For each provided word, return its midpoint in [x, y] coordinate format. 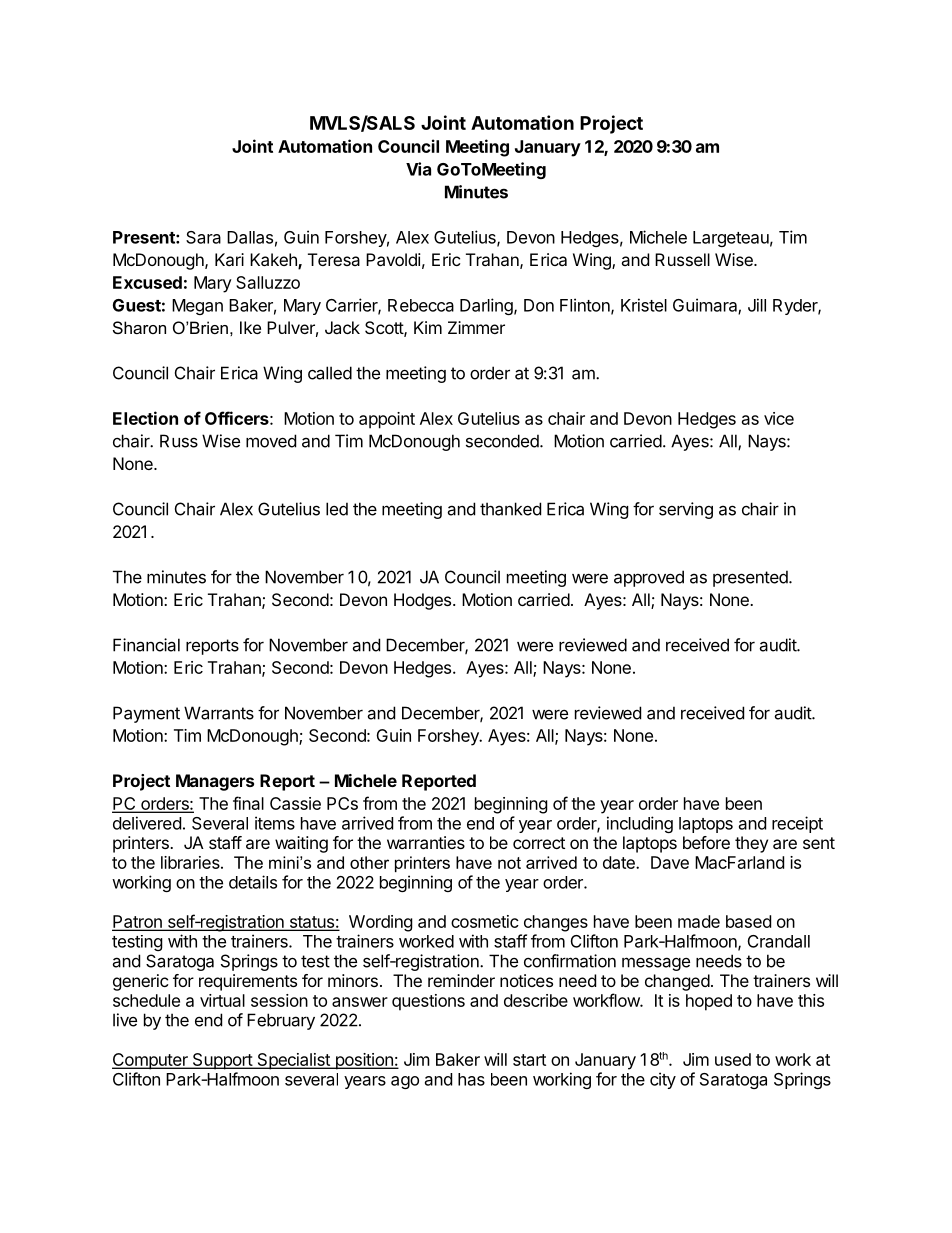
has [471, 1079]
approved [649, 578]
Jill [757, 305]
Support [222, 1061]
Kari [229, 259]
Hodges [422, 601]
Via [418, 169]
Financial [146, 645]
